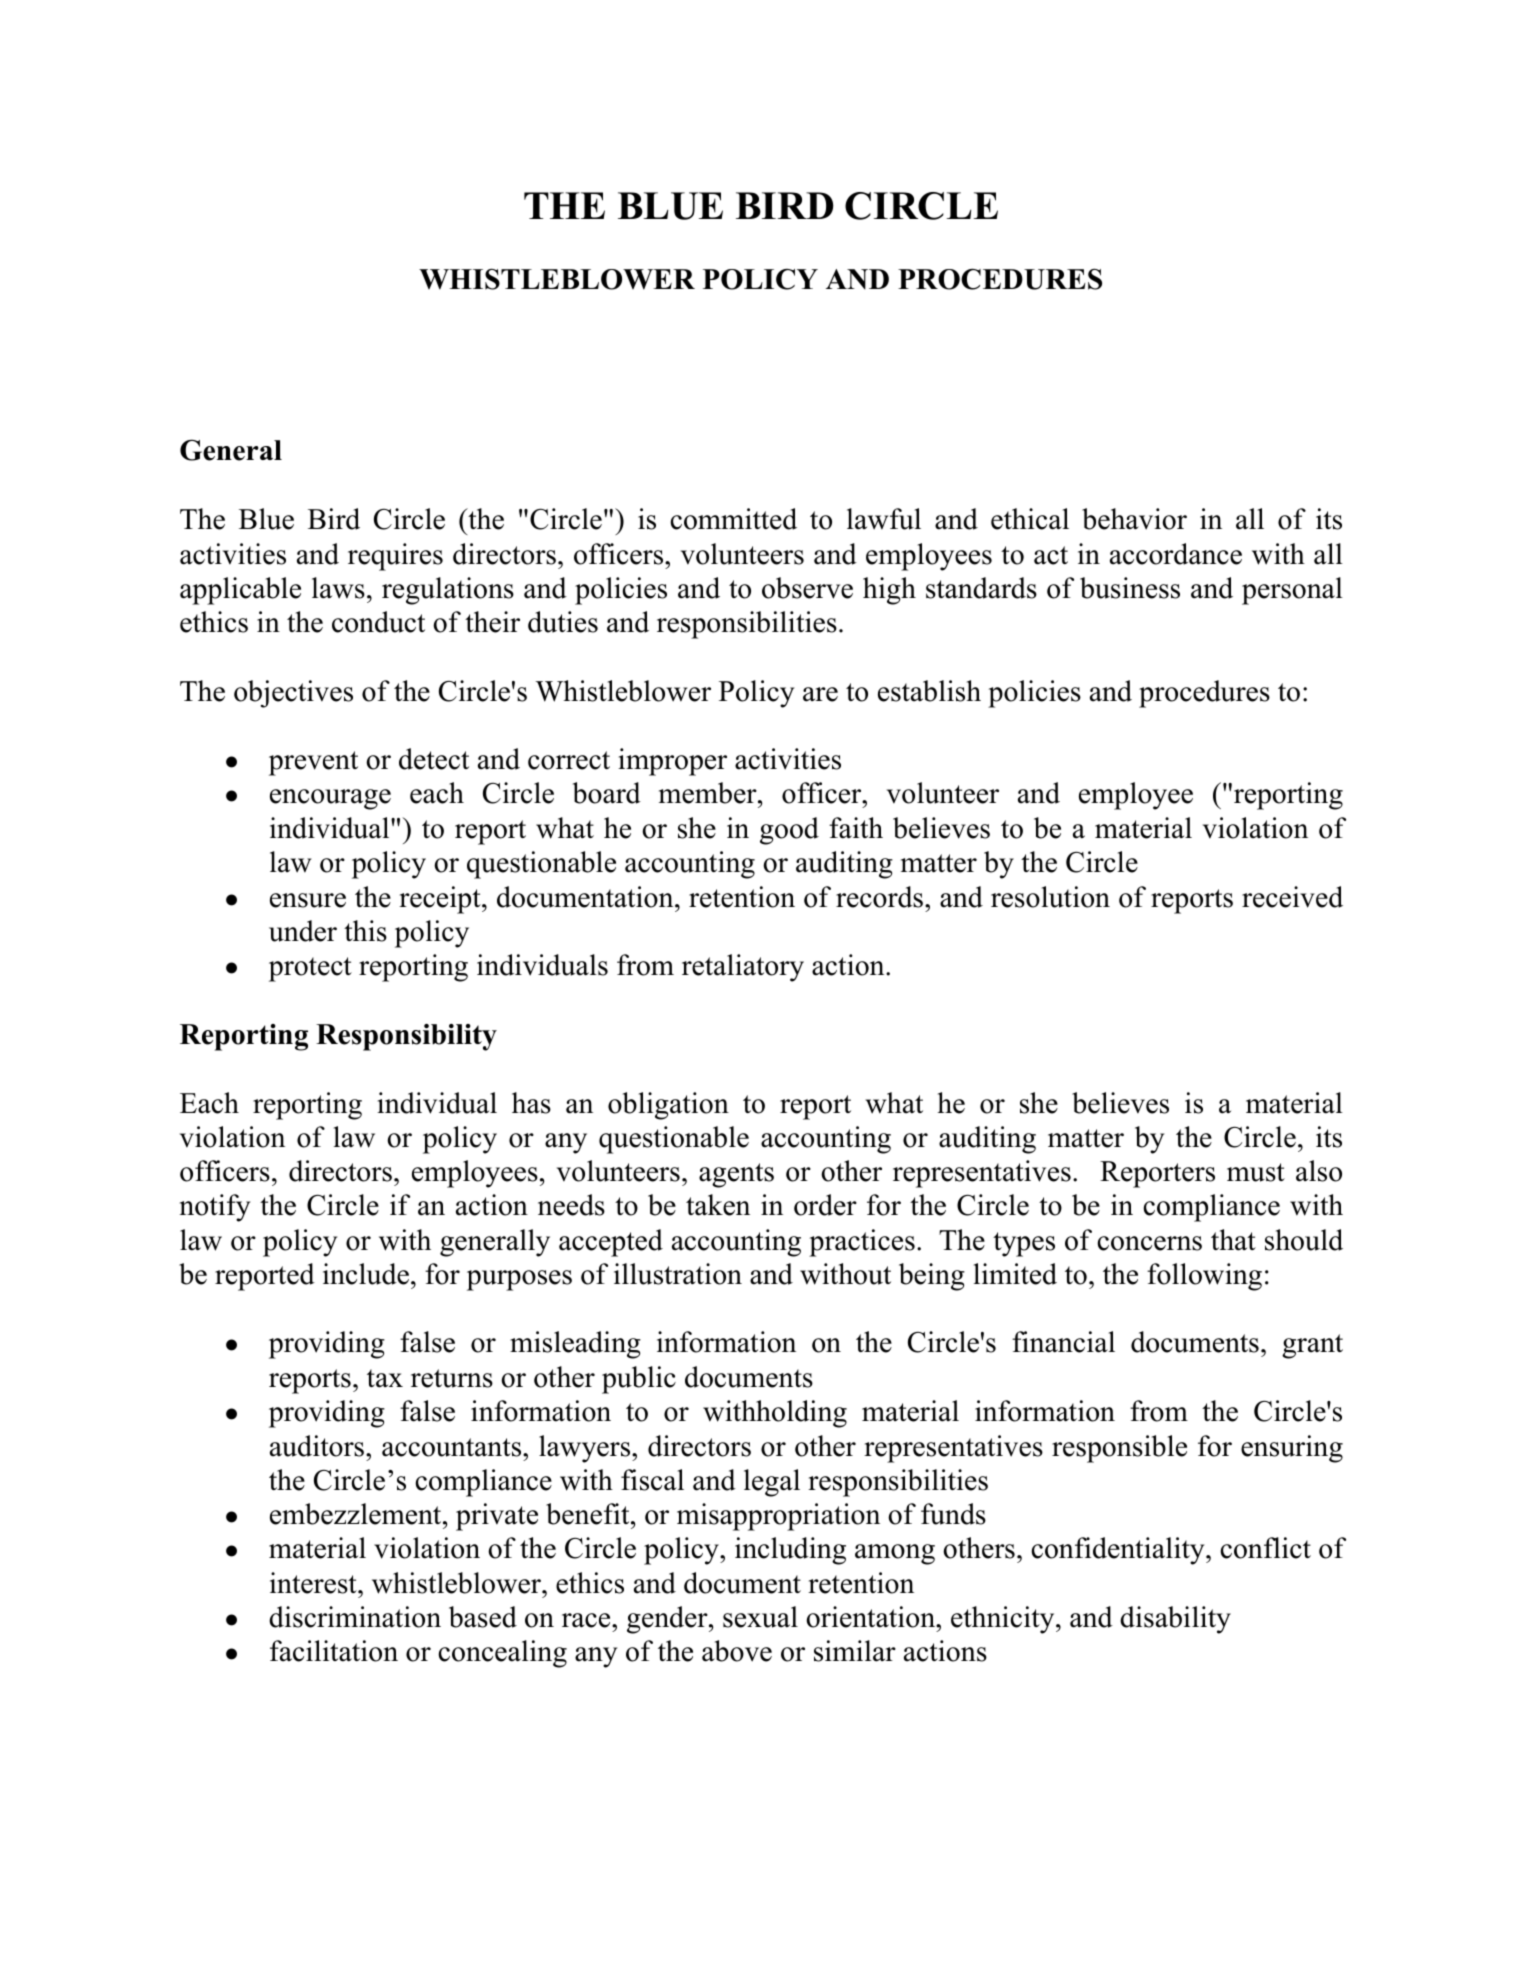 Image resolution: width=1522 pixels, height=1969 pixels. I want to click on discrimination, so click(355, 1617).
